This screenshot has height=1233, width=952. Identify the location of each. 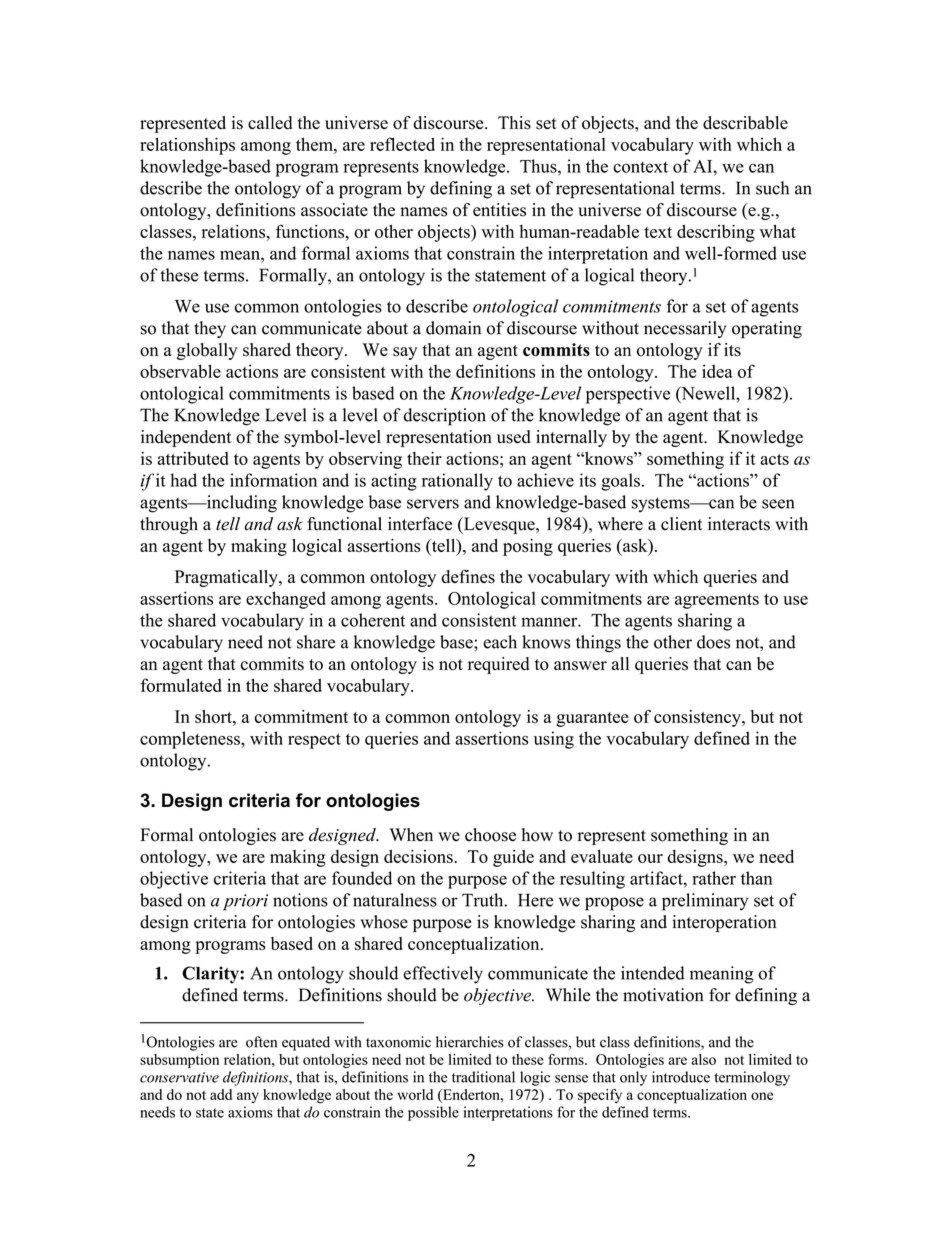
(500, 642).
